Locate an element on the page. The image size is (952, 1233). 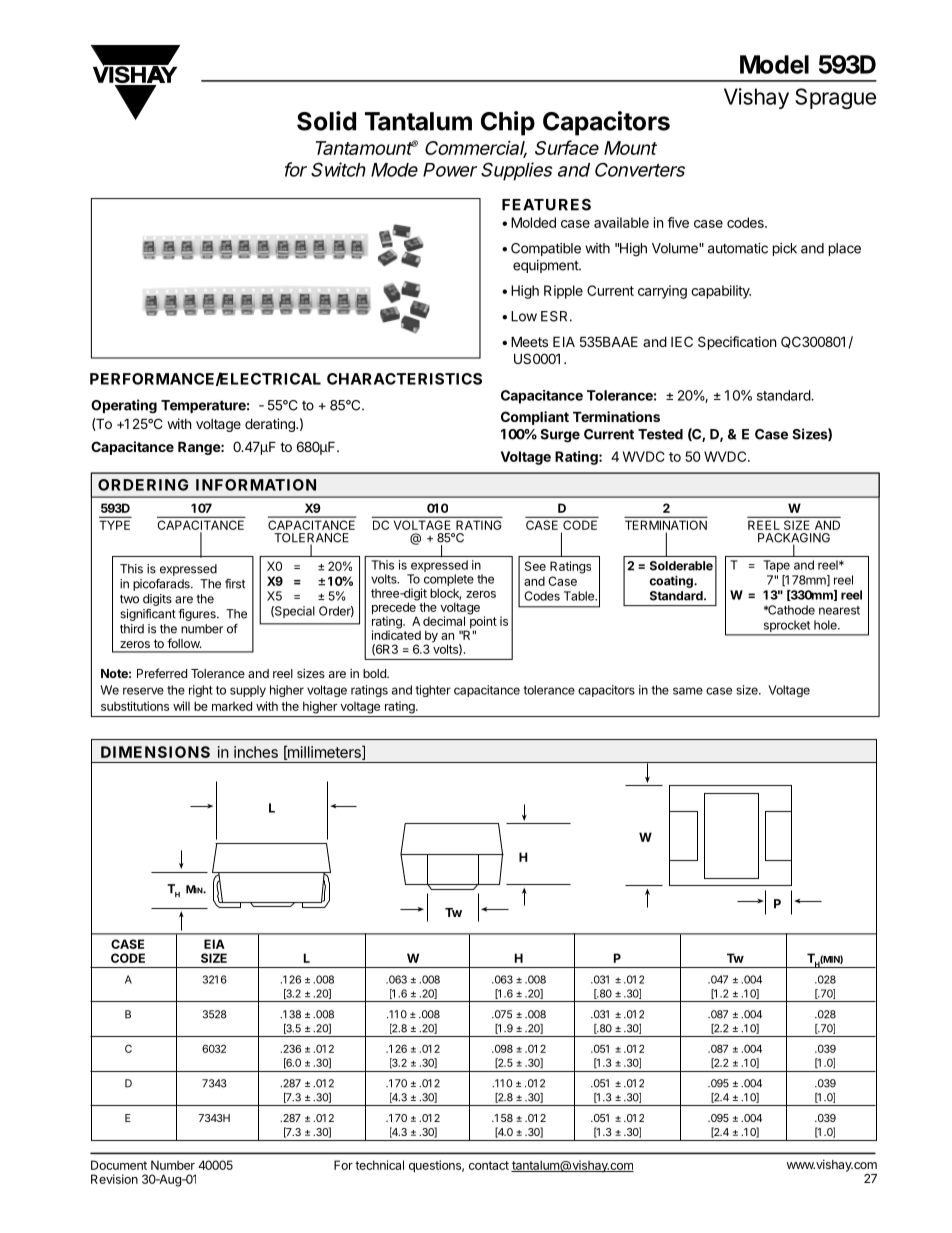
Document is located at coordinates (119, 1165).
